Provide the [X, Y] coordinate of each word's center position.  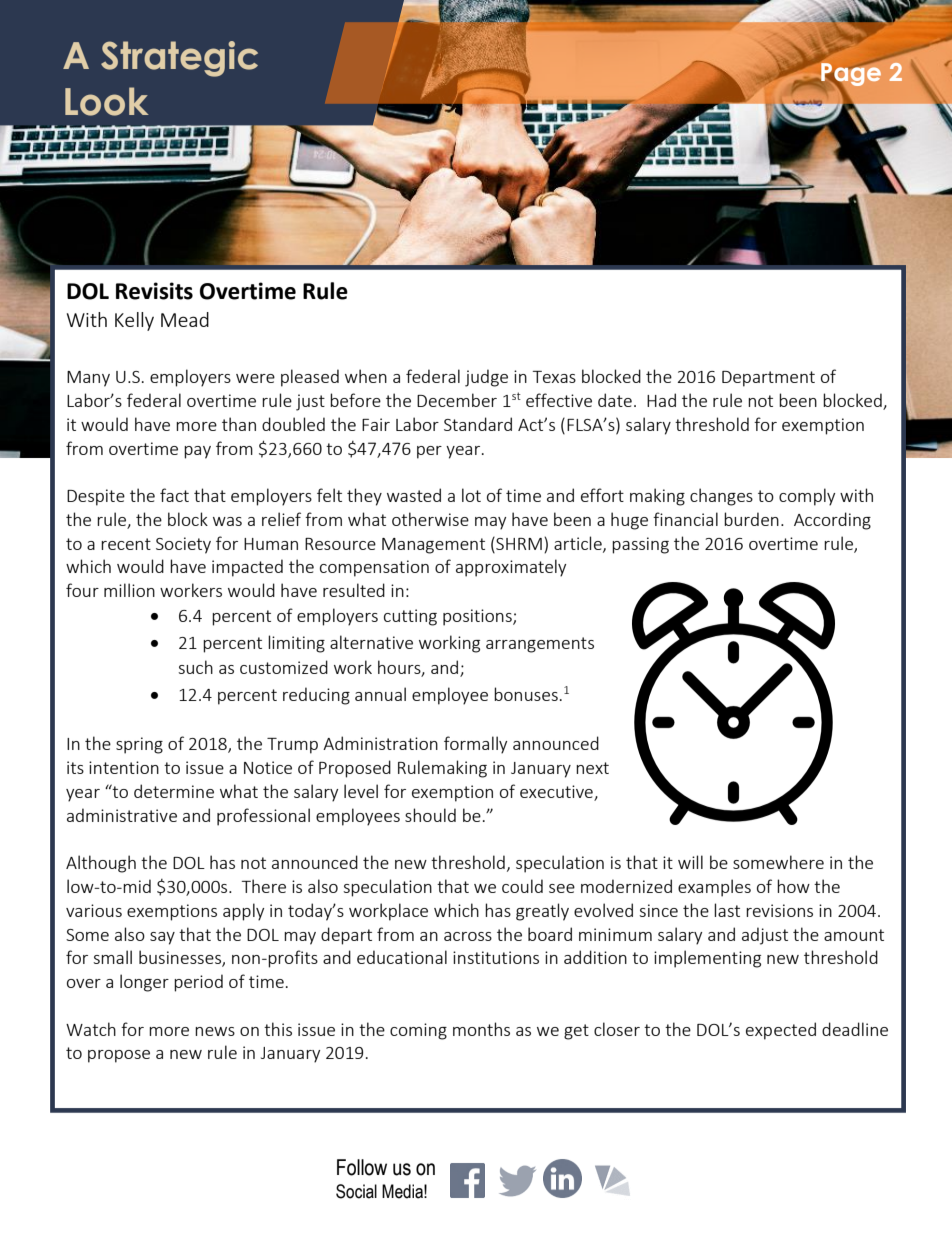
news [215, 1031]
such [195, 667]
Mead [185, 319]
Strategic [179, 59]
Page [851, 75]
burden [751, 519]
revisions [779, 910]
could [522, 886]
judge [486, 378]
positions [478, 617]
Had [661, 400]
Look [107, 101]
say [162, 938]
